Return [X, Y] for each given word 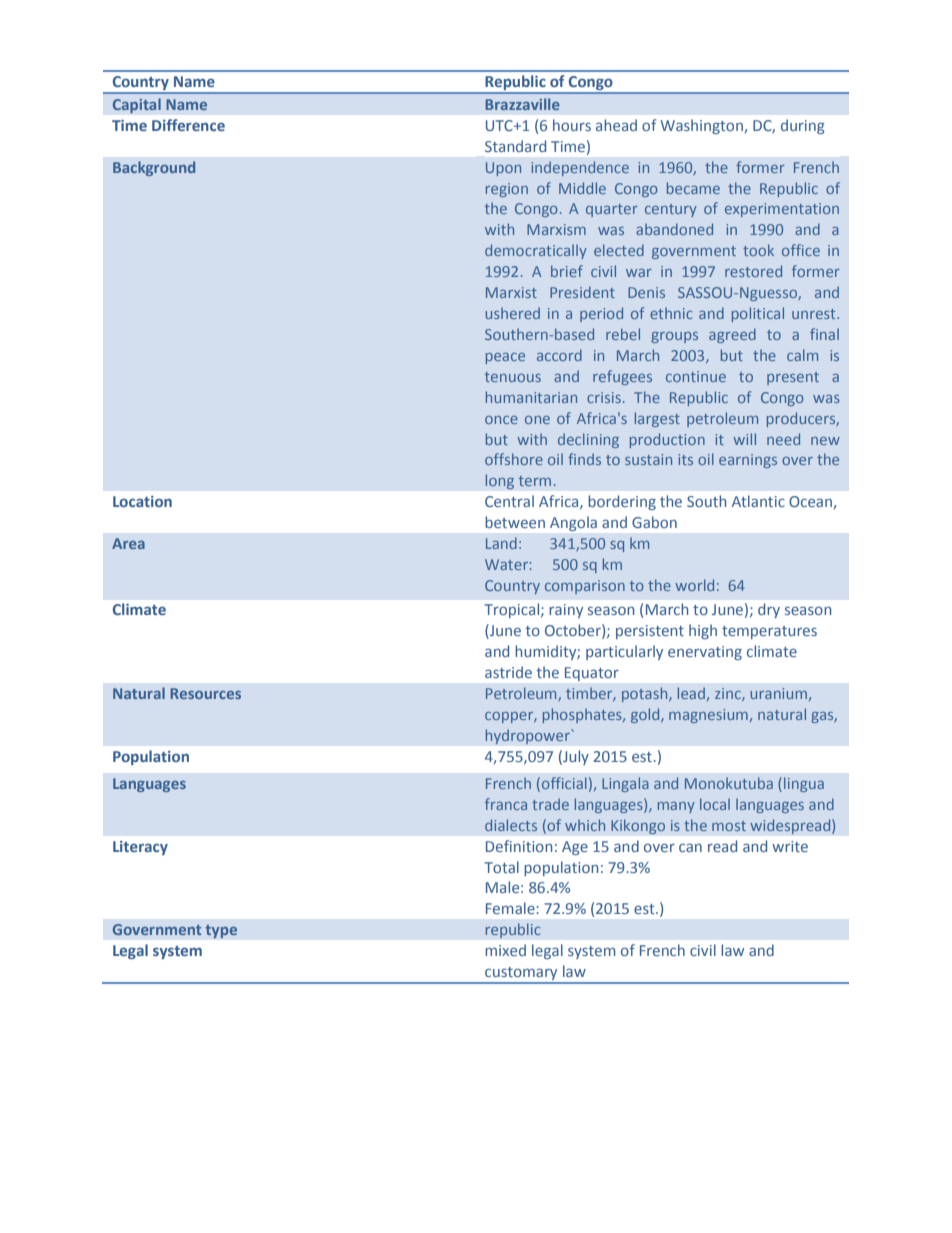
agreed [732, 335]
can [690, 847]
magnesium [708, 716]
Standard [515, 146]
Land [501, 543]
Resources [205, 693]
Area [128, 543]
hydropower [528, 736]
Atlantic [758, 501]
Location [142, 501]
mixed [505, 950]
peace [505, 358]
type [221, 931]
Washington [702, 126]
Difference [188, 125]
